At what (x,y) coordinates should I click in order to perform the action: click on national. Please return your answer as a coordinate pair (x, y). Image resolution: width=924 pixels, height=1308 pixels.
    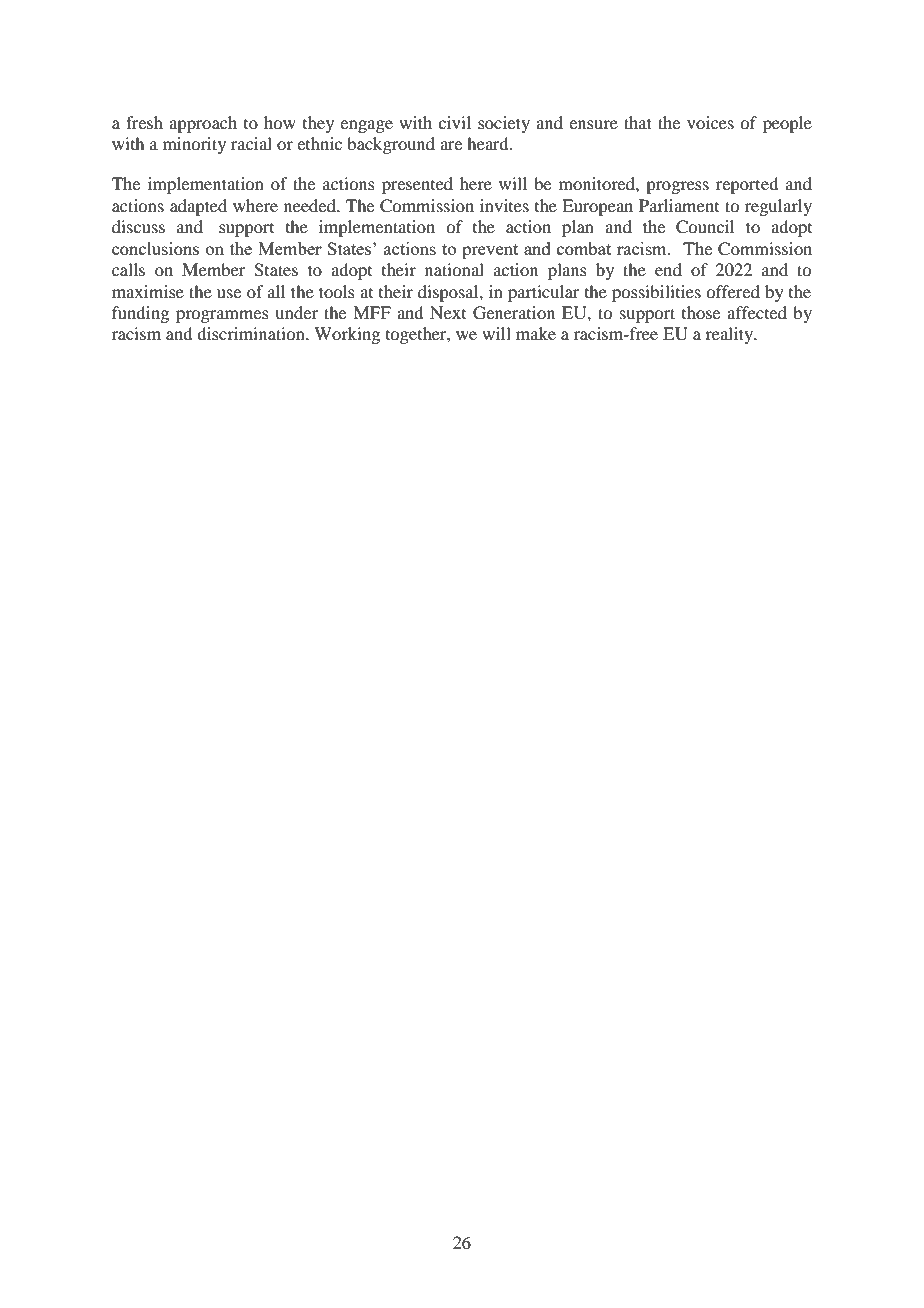
    Looking at the image, I should click on (454, 269).
